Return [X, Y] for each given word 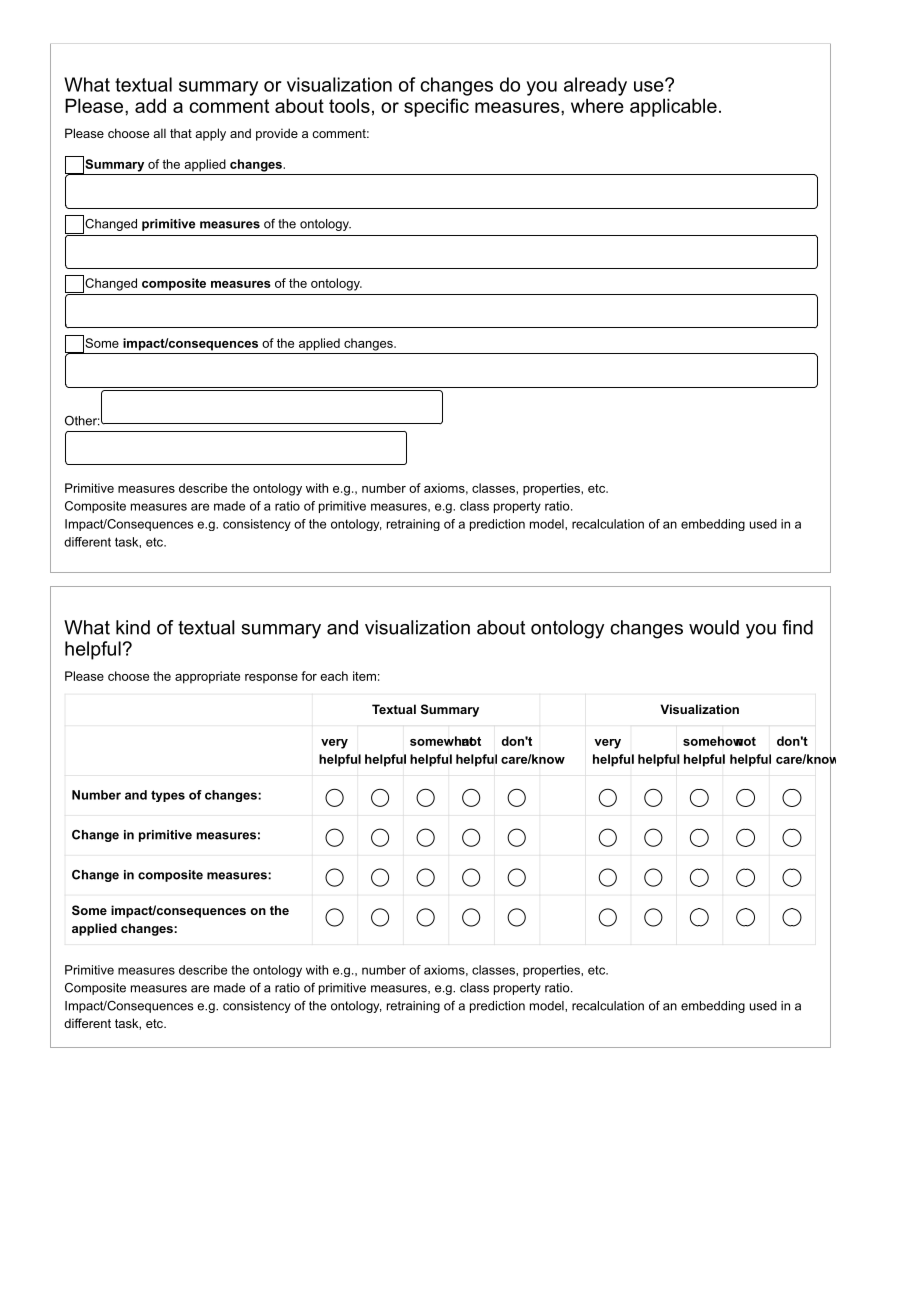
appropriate [207, 677]
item [364, 676]
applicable [673, 107]
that [181, 133]
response [271, 679]
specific [436, 107]
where [597, 105]
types [168, 796]
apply [210, 134]
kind [133, 627]
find [797, 627]
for [309, 676]
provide [277, 134]
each [334, 676]
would [714, 627]
